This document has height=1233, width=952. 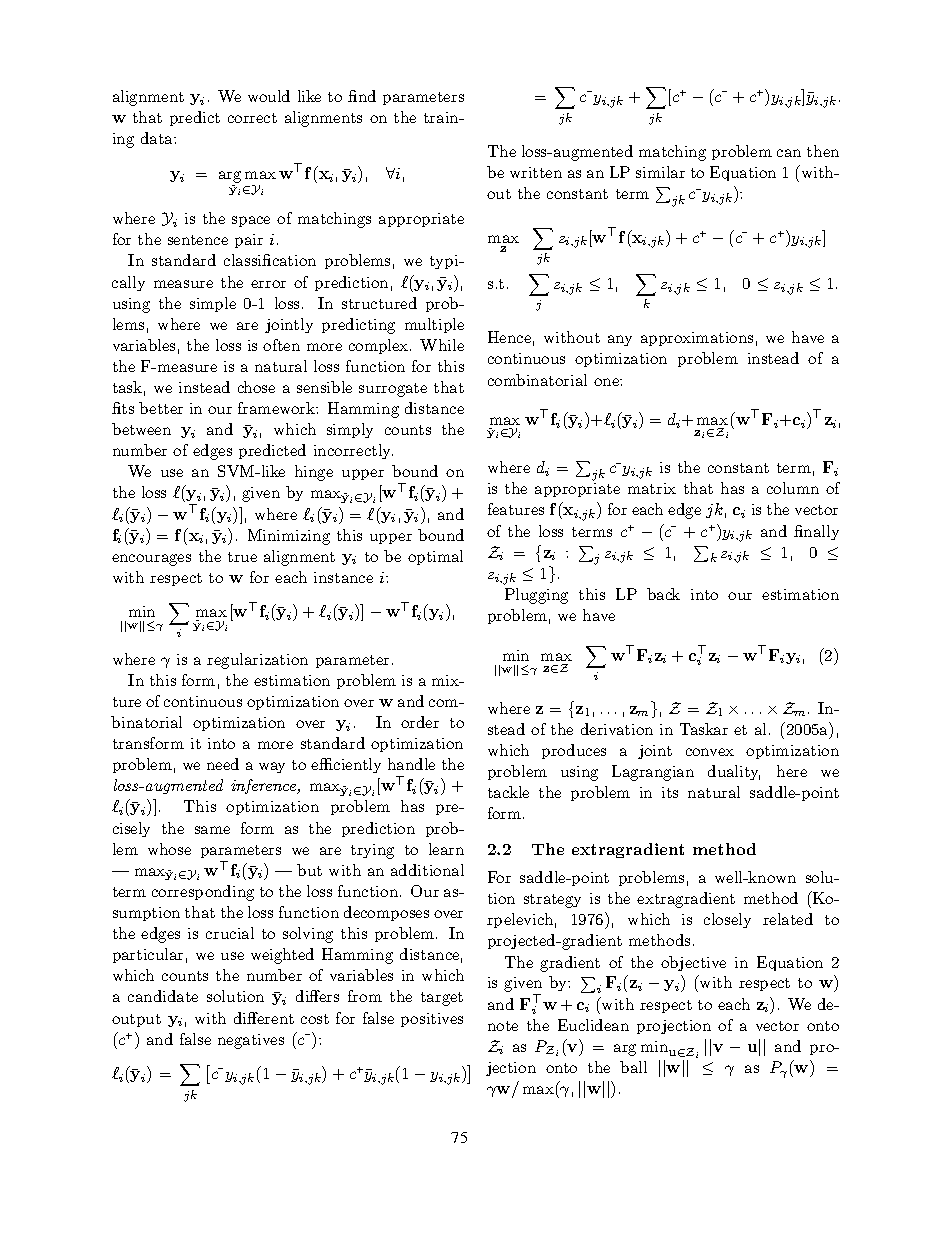 What do you see at coordinates (242, 557) in the document?
I see `true` at bounding box center [242, 557].
